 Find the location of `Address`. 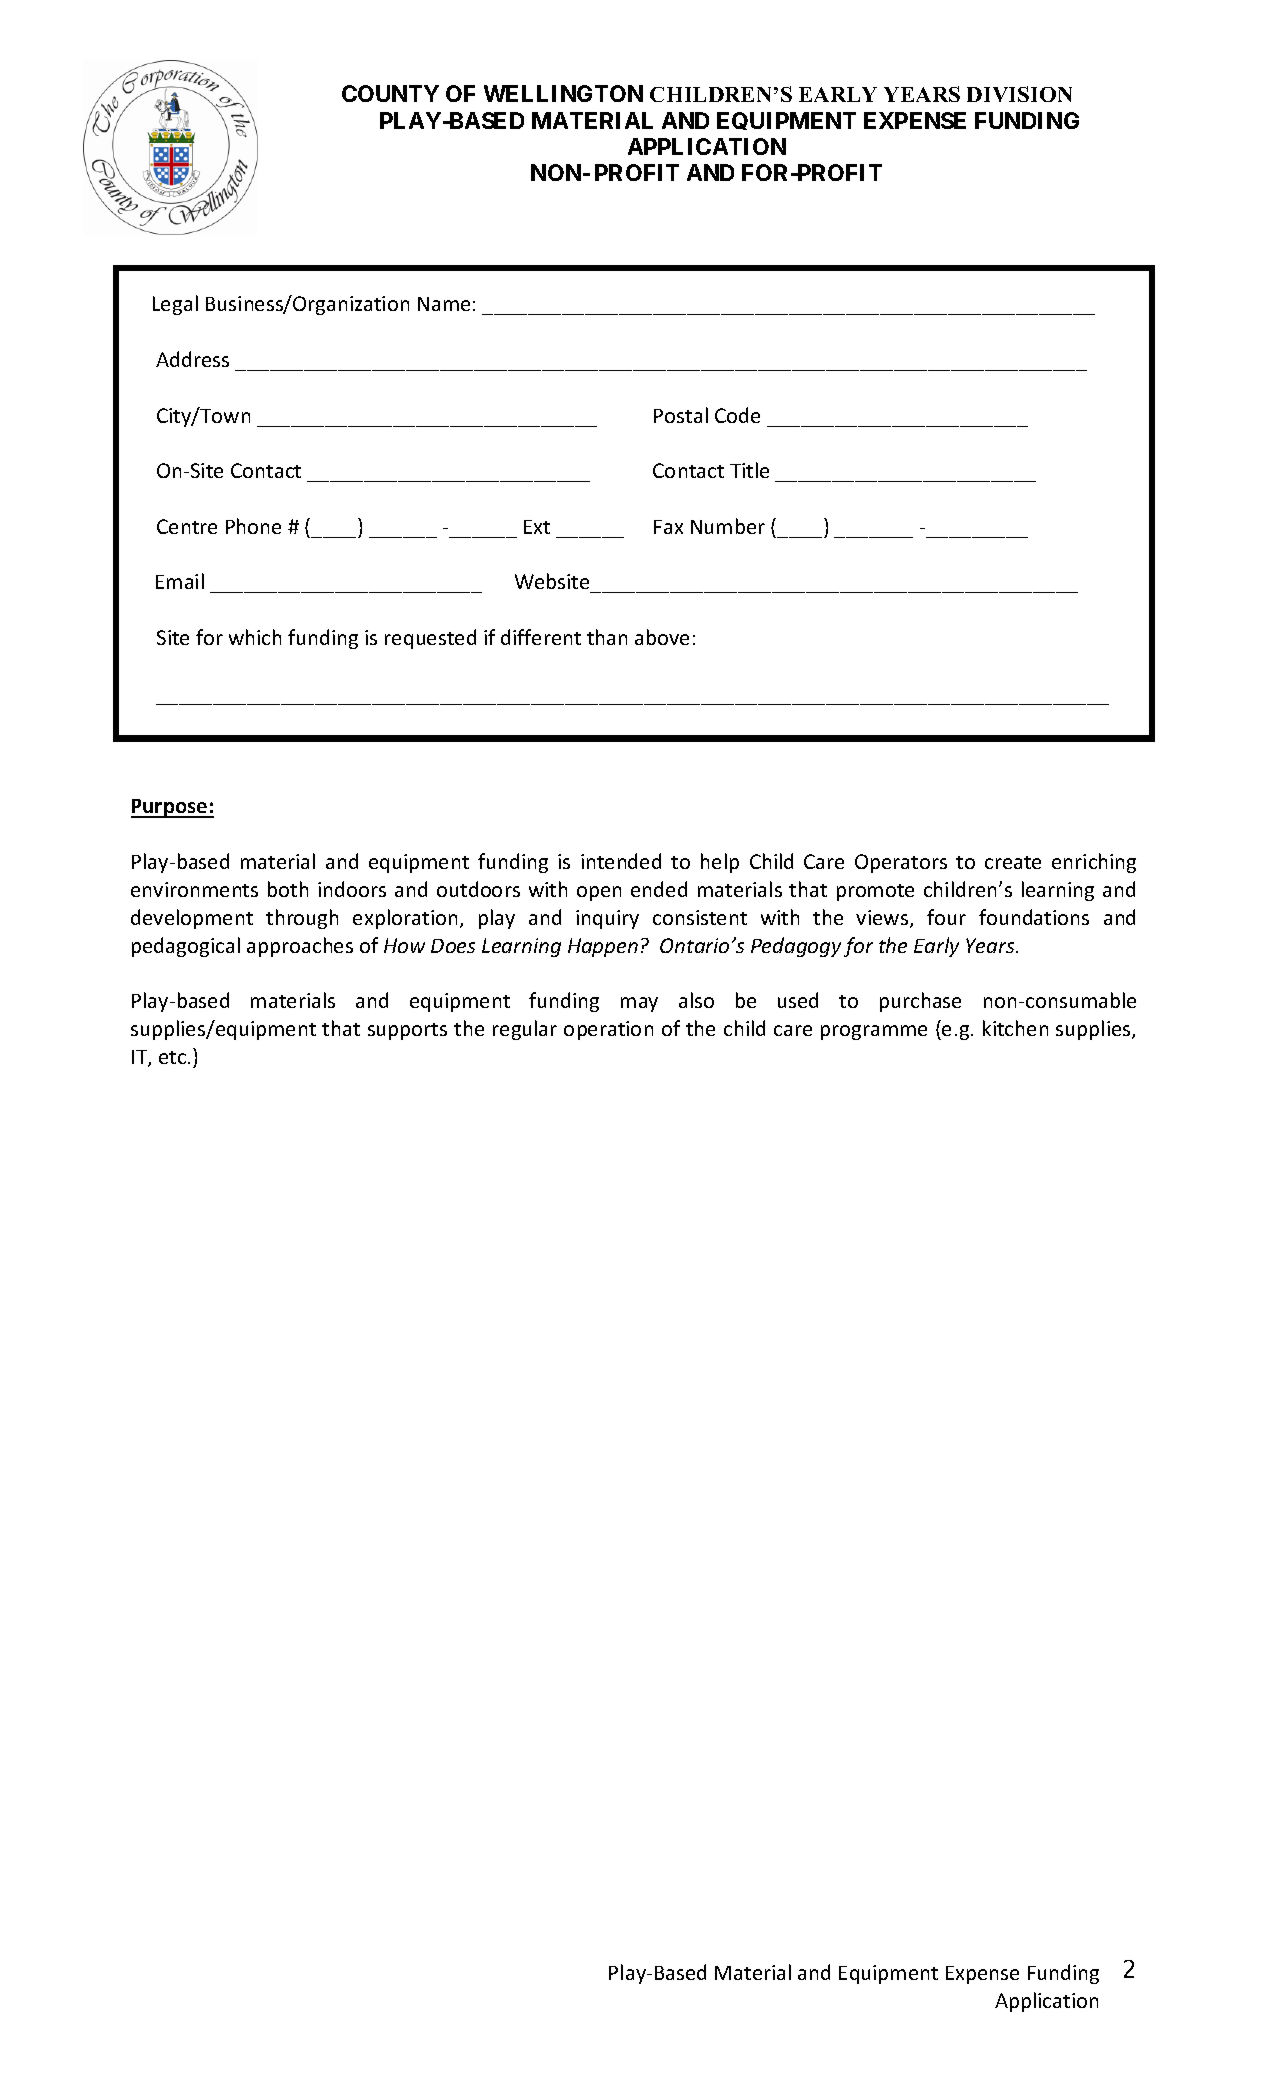

Address is located at coordinates (192, 359).
